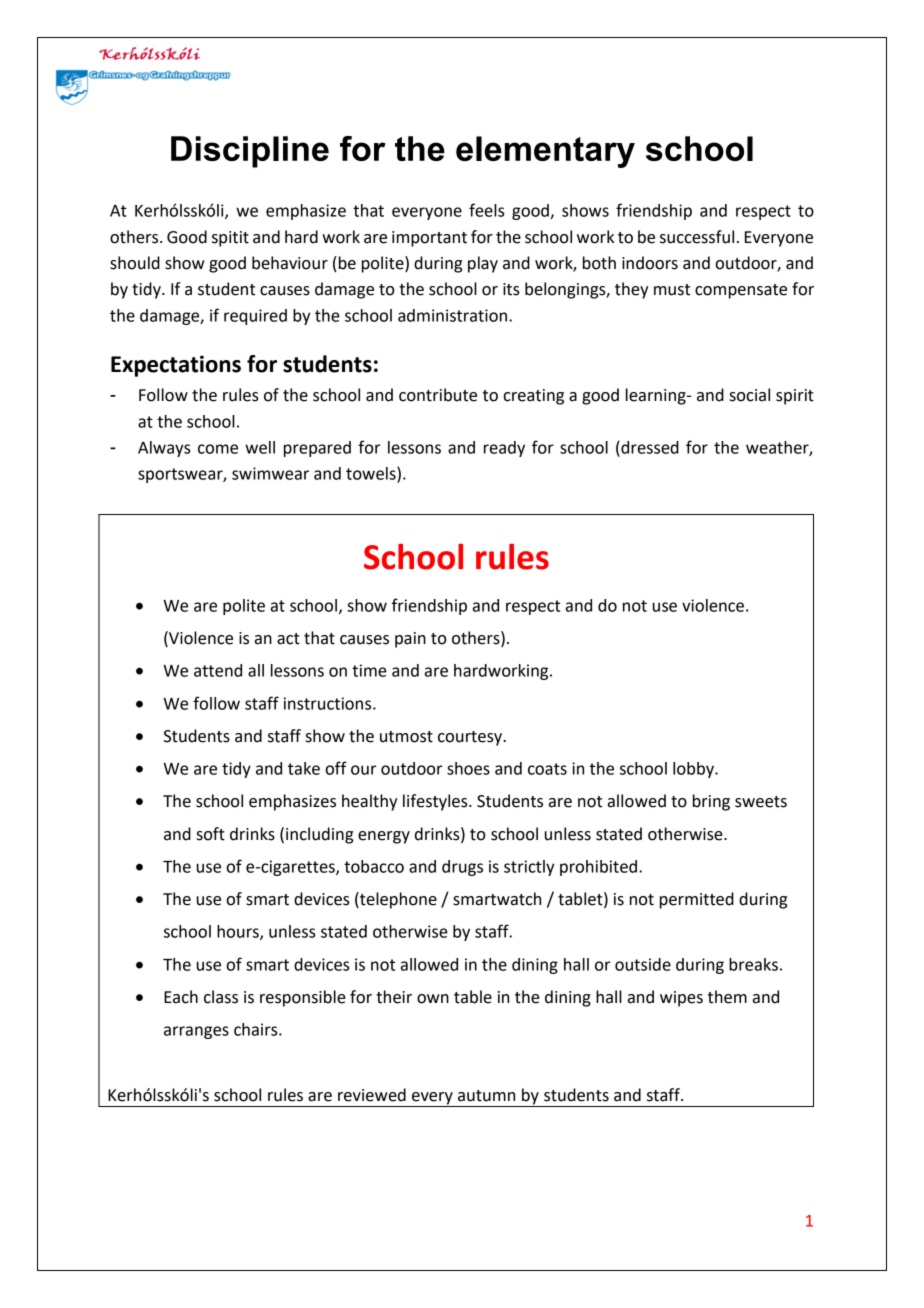 Image resolution: width=924 pixels, height=1308 pixels. I want to click on social, so click(750, 395).
